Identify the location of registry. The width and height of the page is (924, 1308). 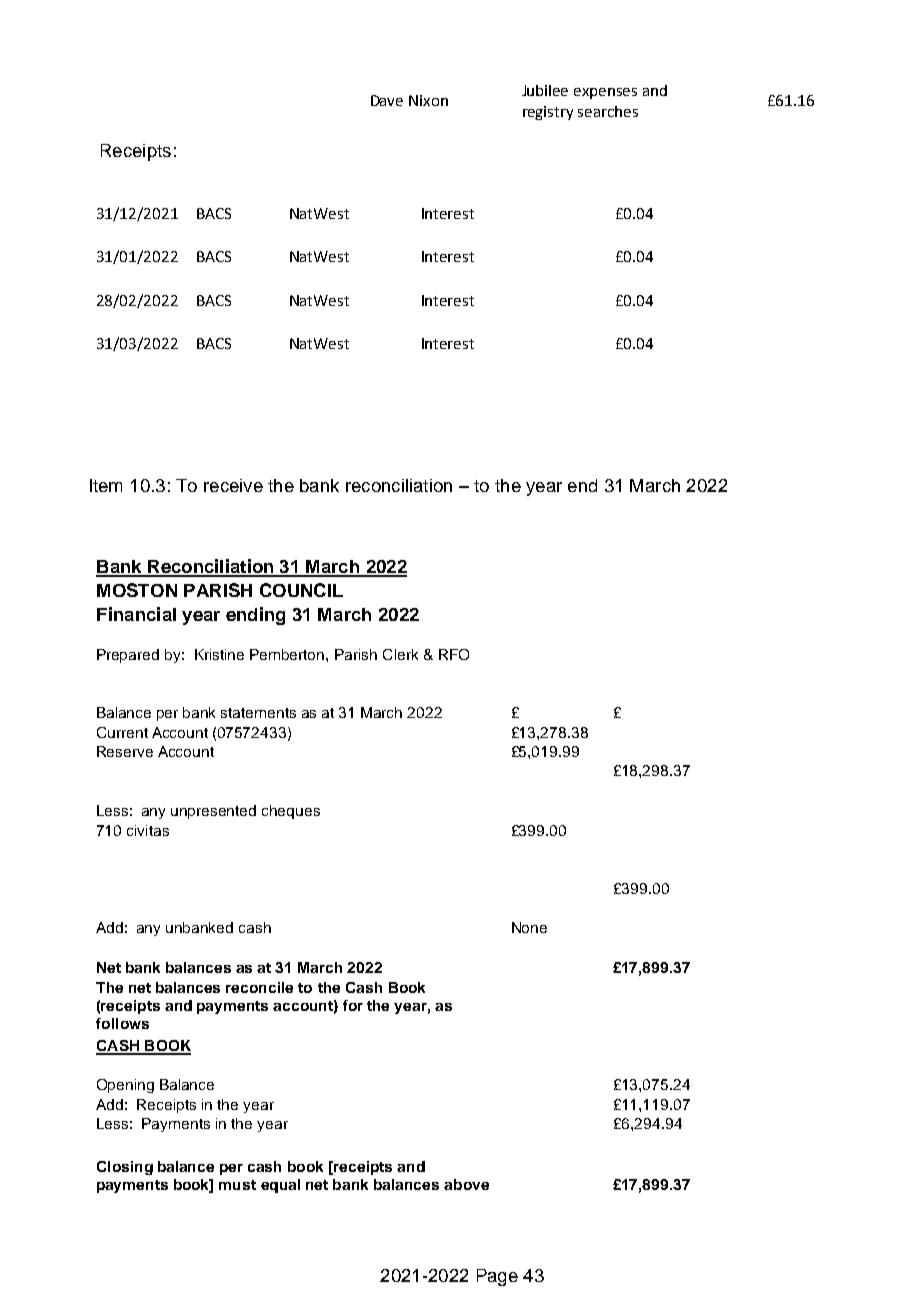
(548, 113).
